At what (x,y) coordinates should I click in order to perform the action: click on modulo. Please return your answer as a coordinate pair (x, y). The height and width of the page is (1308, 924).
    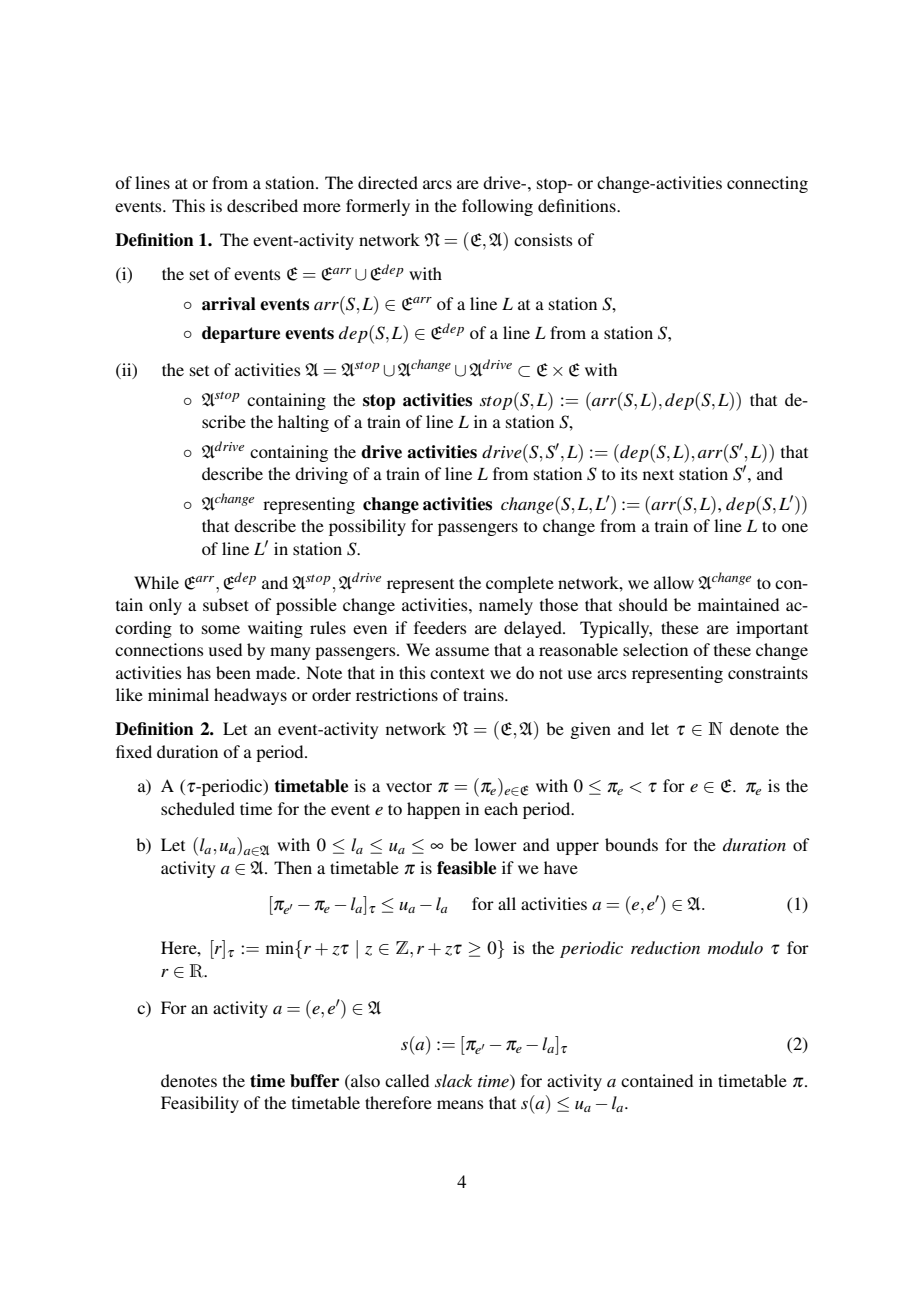
    Looking at the image, I should click on (735, 947).
